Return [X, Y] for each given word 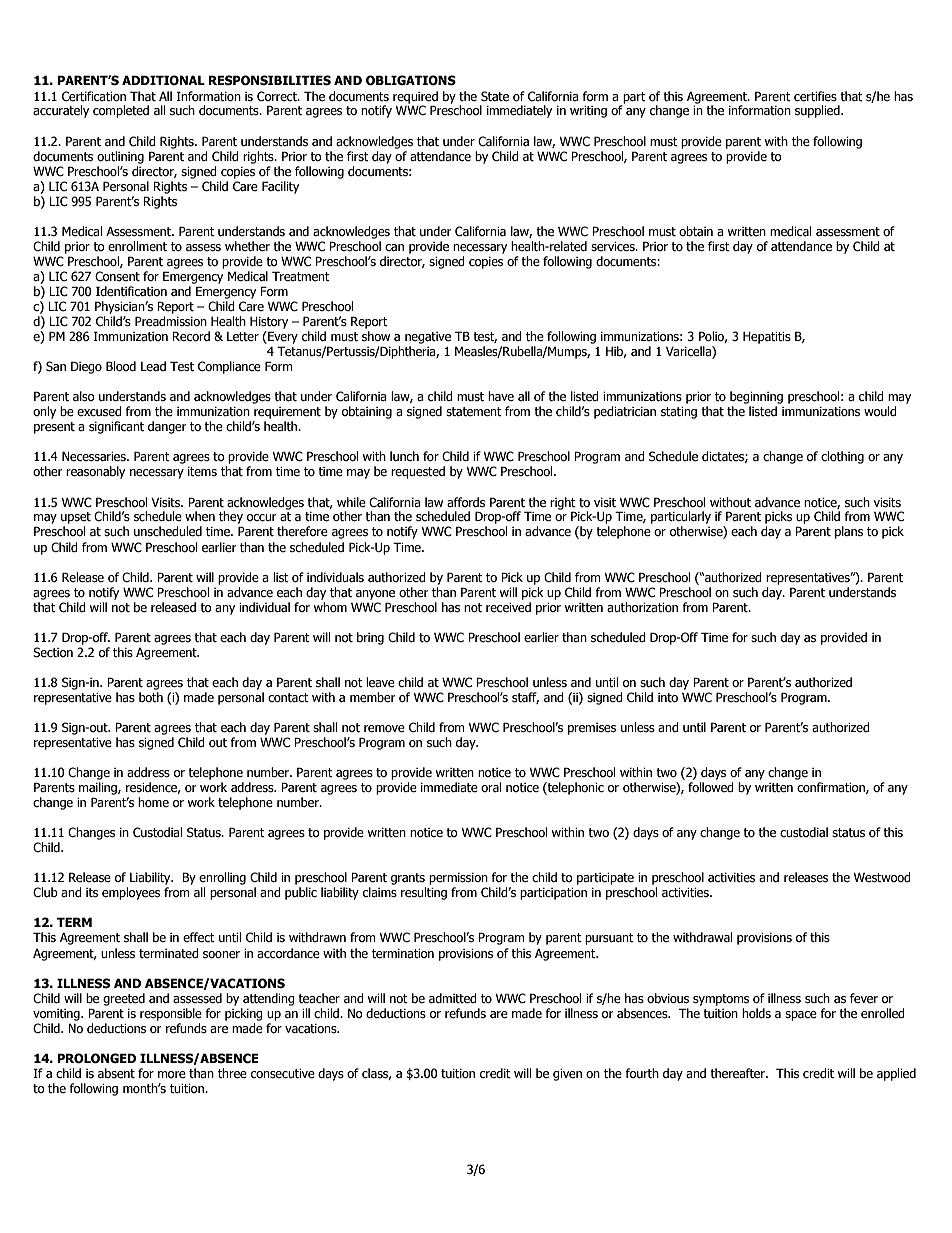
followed [711, 787]
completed [121, 111]
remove [384, 729]
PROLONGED [97, 1058]
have [501, 396]
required [415, 97]
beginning [756, 397]
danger [167, 427]
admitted [453, 998]
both [151, 697]
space [801, 1016]
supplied [818, 111]
